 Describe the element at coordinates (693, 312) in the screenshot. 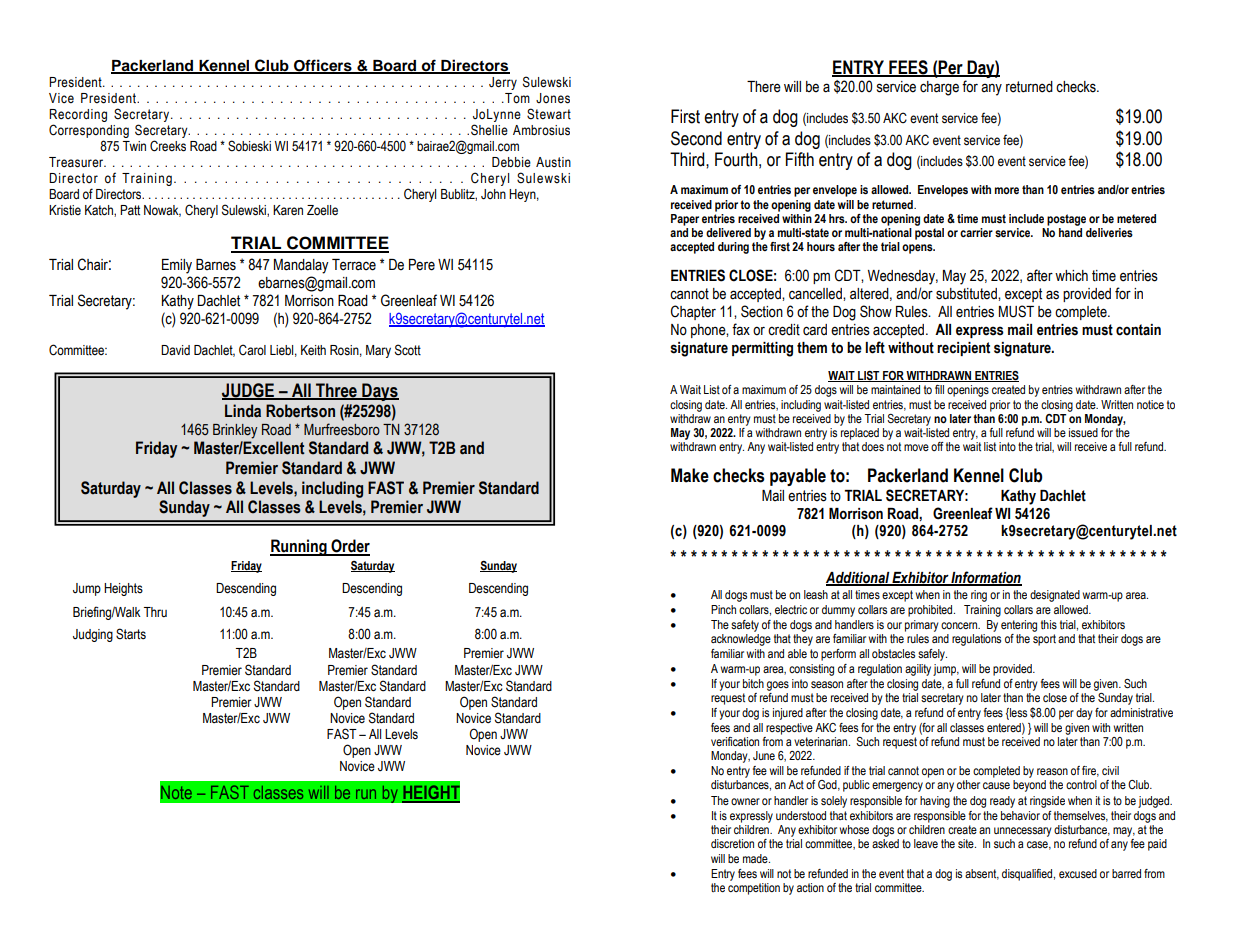

I see `Chapter` at that location.
